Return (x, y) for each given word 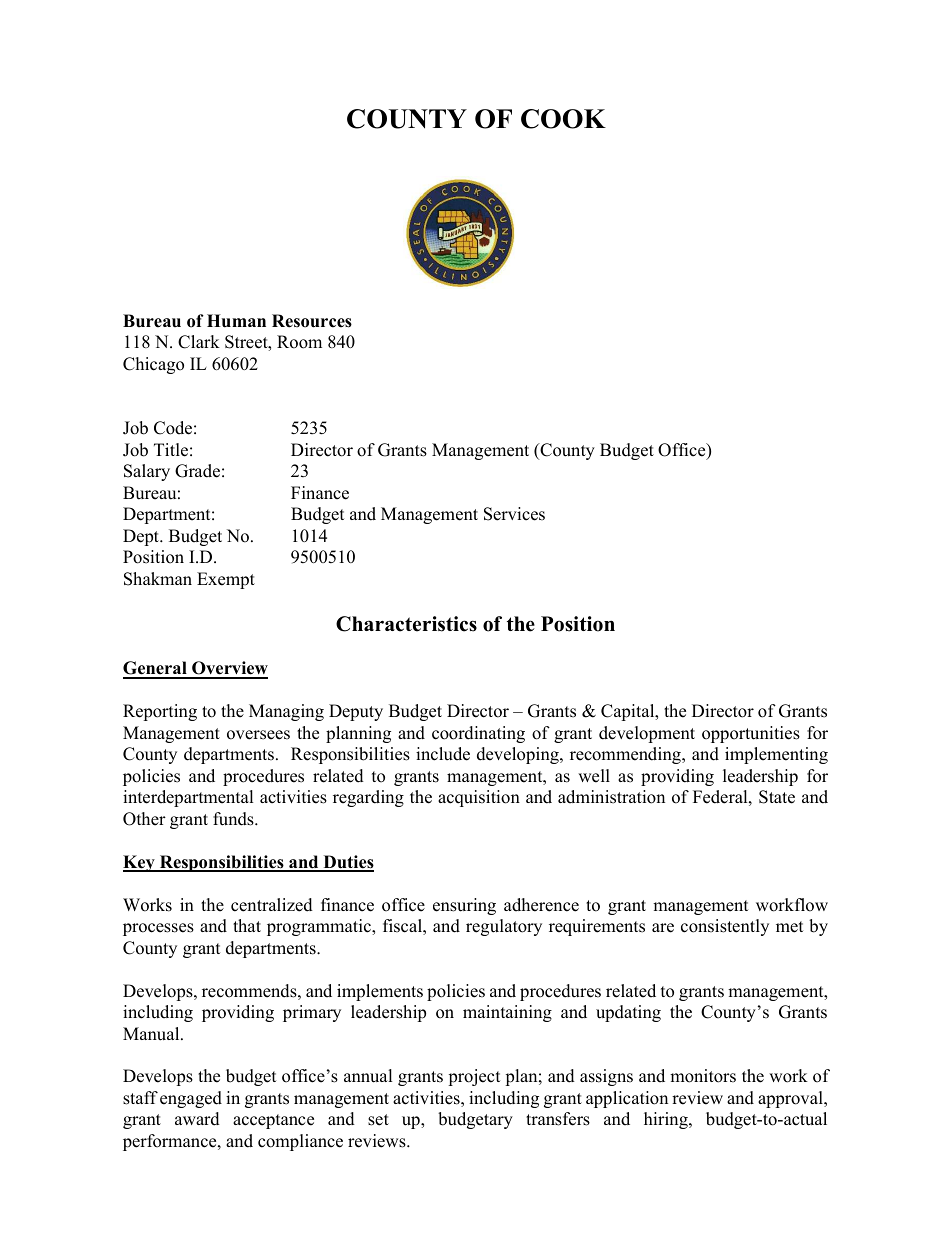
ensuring (464, 906)
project (474, 1077)
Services (514, 514)
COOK (563, 119)
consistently (725, 927)
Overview (229, 669)
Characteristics (406, 624)
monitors (703, 1076)
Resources (312, 321)
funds (234, 819)
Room (299, 342)
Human (236, 321)
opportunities (751, 734)
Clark (199, 342)
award (197, 1119)
